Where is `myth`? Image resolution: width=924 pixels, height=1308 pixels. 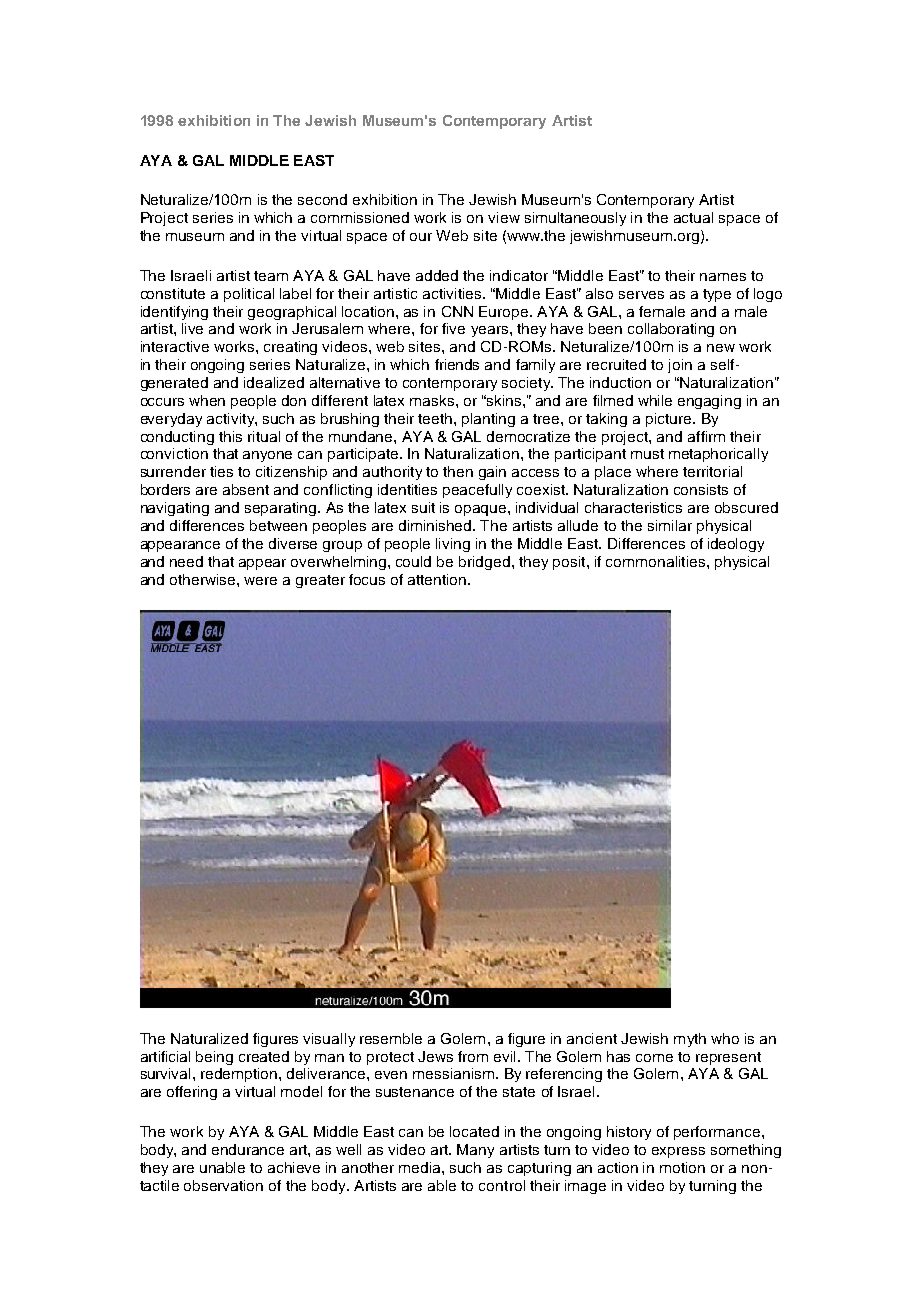 myth is located at coordinates (690, 1040).
